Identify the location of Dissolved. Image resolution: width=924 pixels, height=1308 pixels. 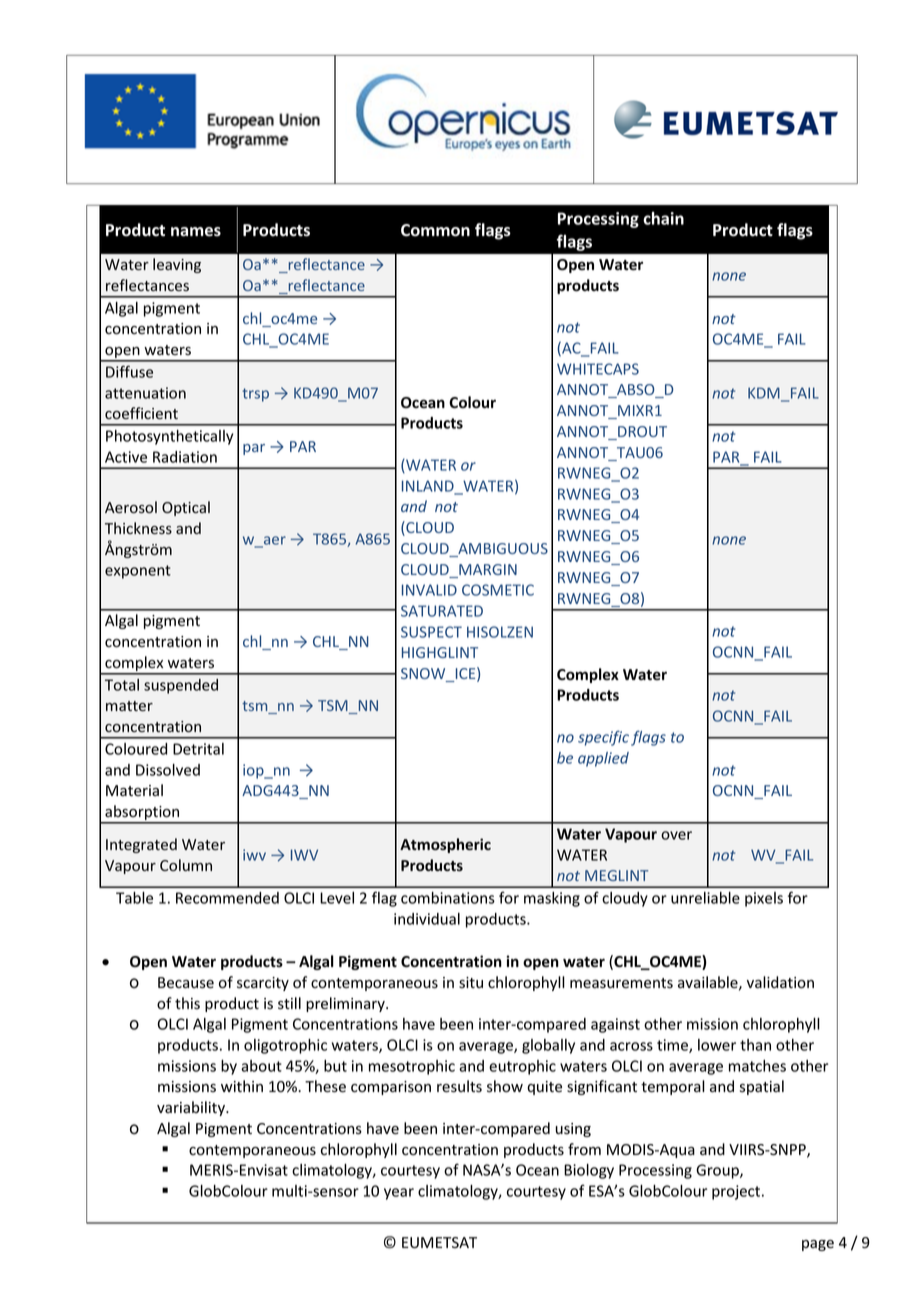
(168, 770).
